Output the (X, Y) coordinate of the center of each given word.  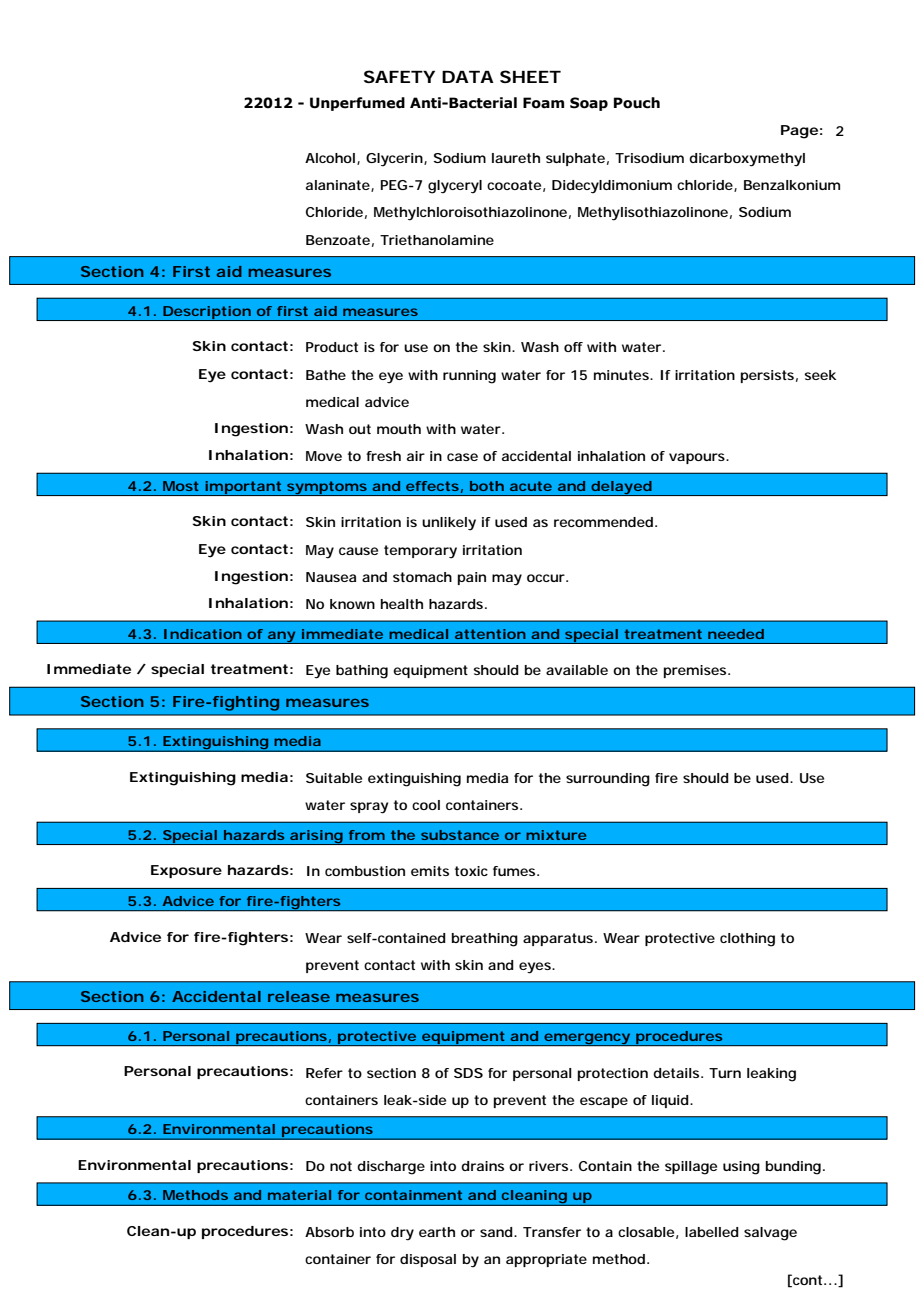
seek (820, 375)
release (299, 996)
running (469, 377)
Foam (543, 103)
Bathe (326, 375)
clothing (747, 940)
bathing (362, 672)
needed (736, 634)
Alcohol (330, 158)
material (299, 1195)
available (577, 670)
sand (496, 1232)
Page (799, 132)
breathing (485, 940)
